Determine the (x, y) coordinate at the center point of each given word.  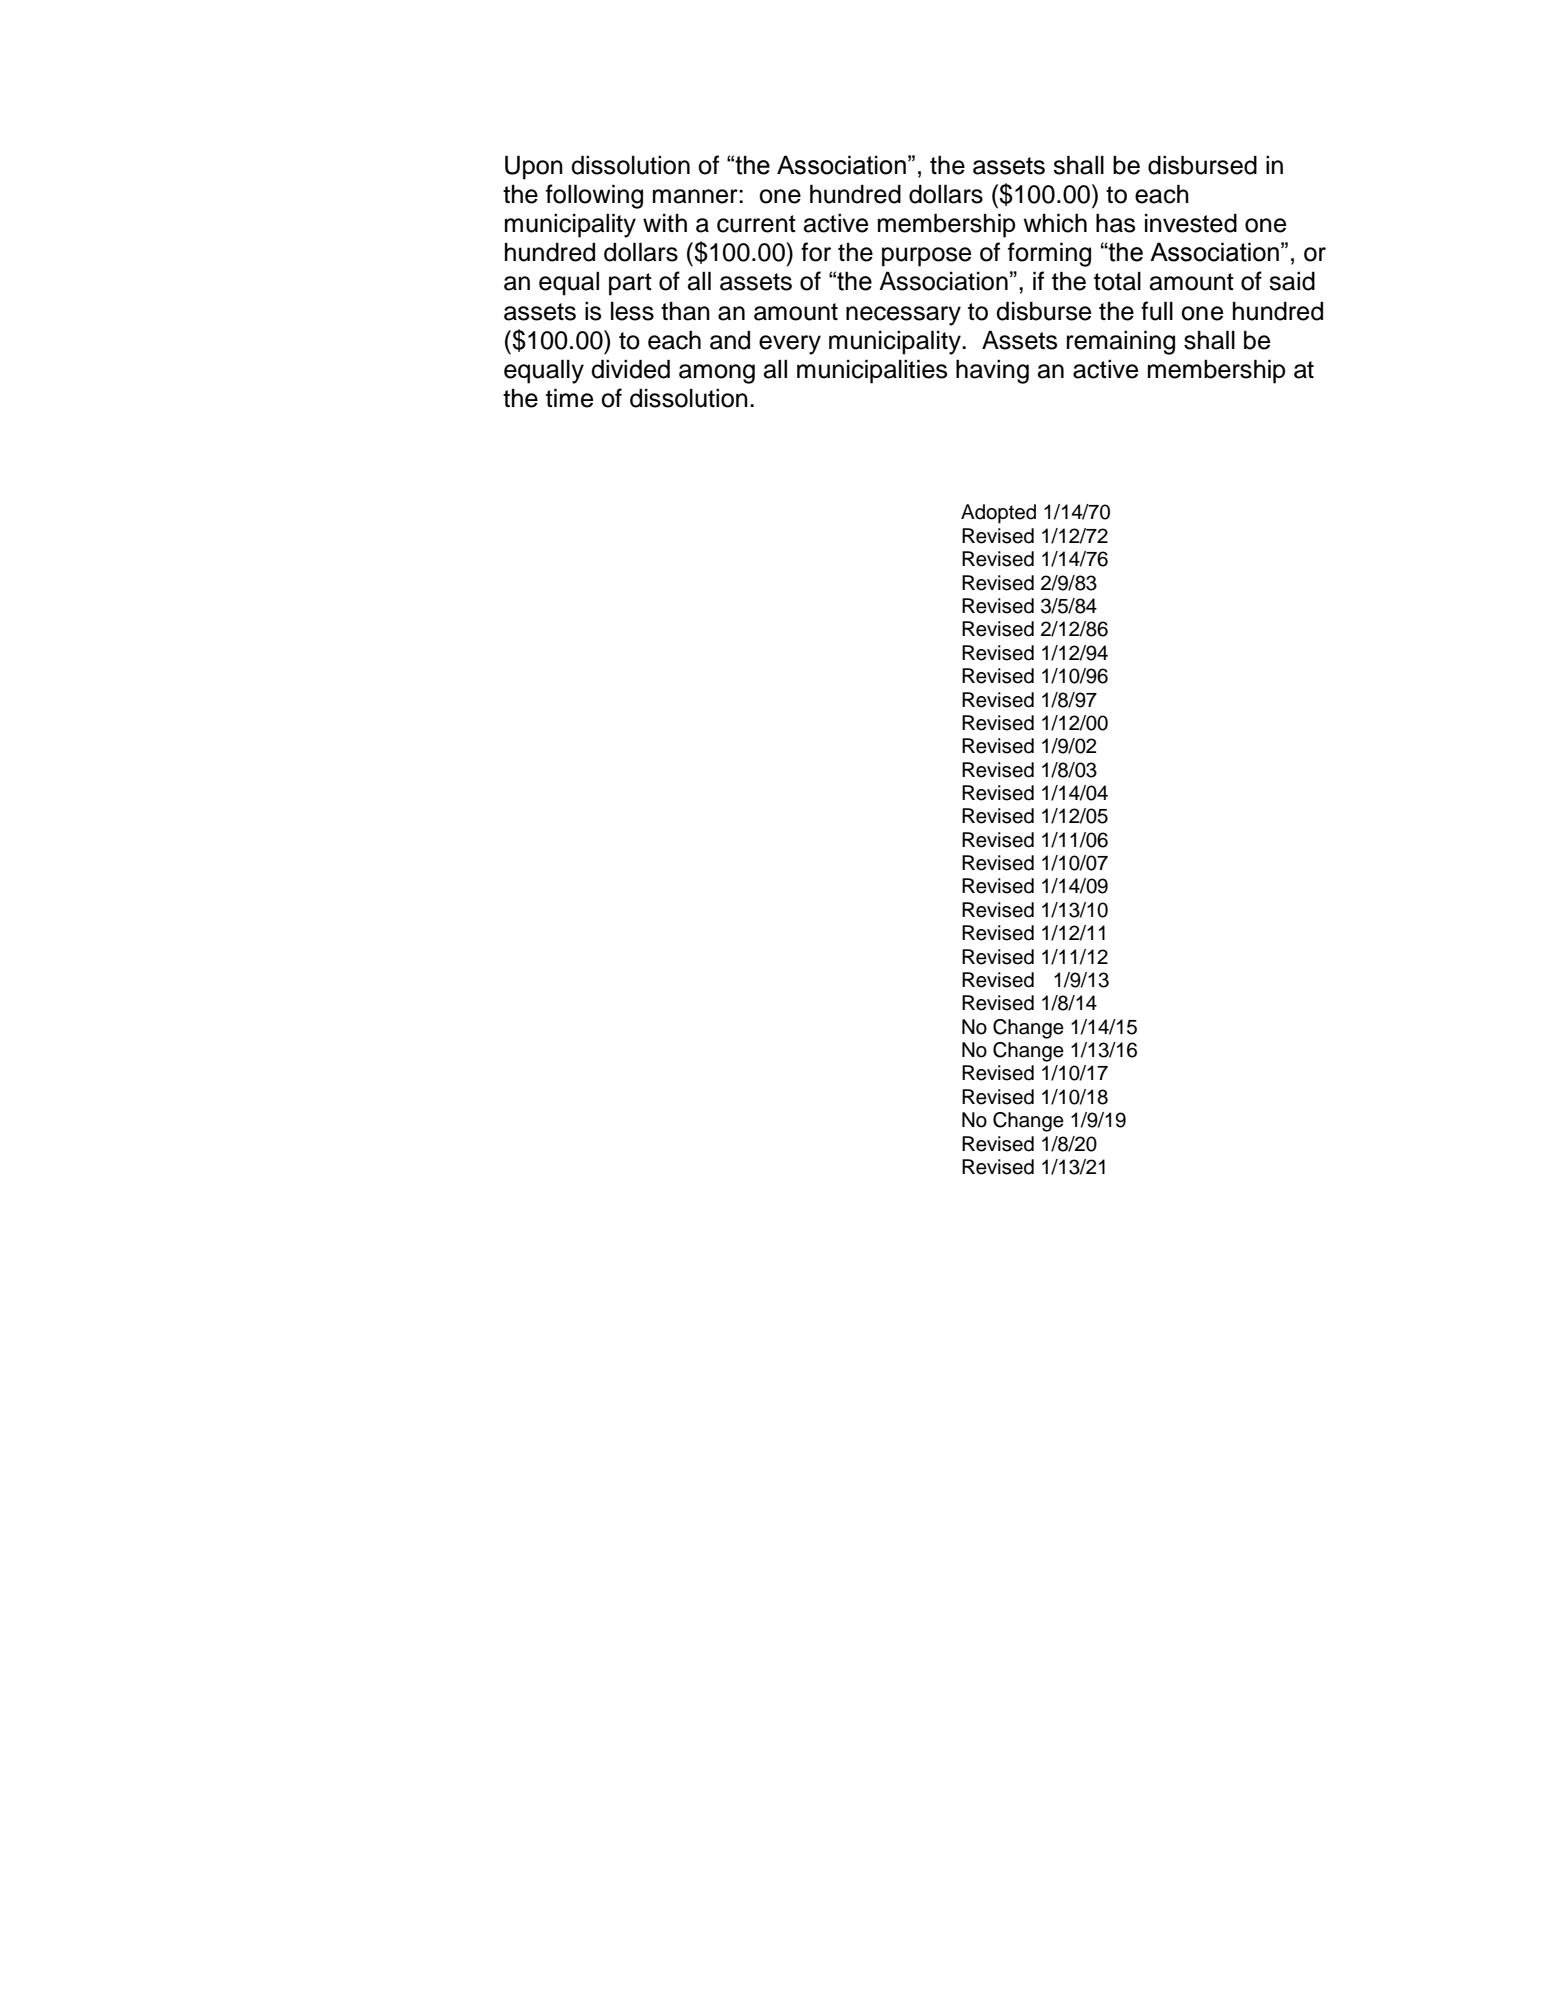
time (569, 398)
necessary (903, 316)
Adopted (998, 514)
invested (1191, 223)
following (594, 196)
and (730, 340)
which (1055, 223)
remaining (1121, 342)
